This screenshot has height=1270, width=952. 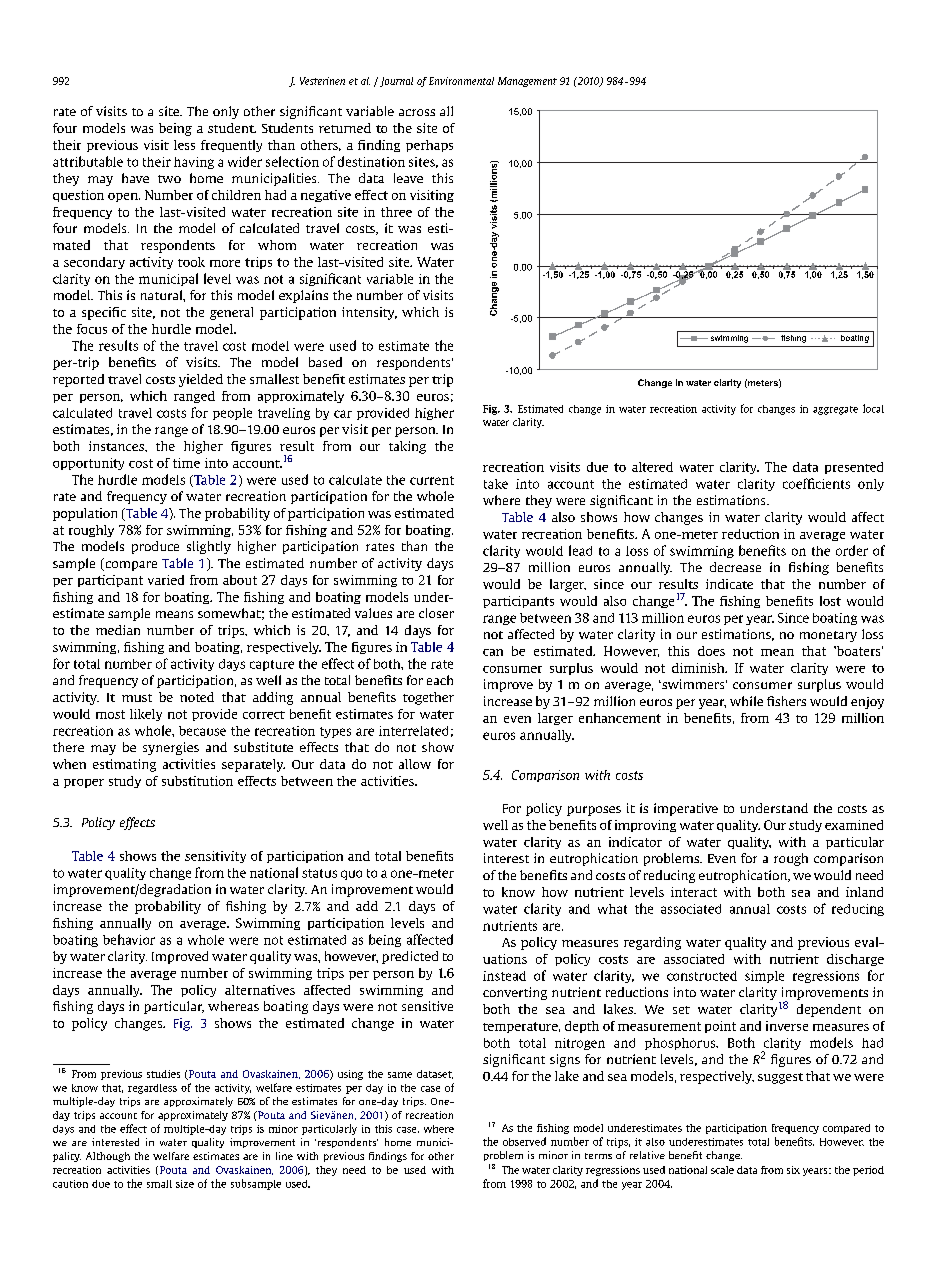 What do you see at coordinates (194, 163) in the screenshot?
I see `having` at bounding box center [194, 163].
